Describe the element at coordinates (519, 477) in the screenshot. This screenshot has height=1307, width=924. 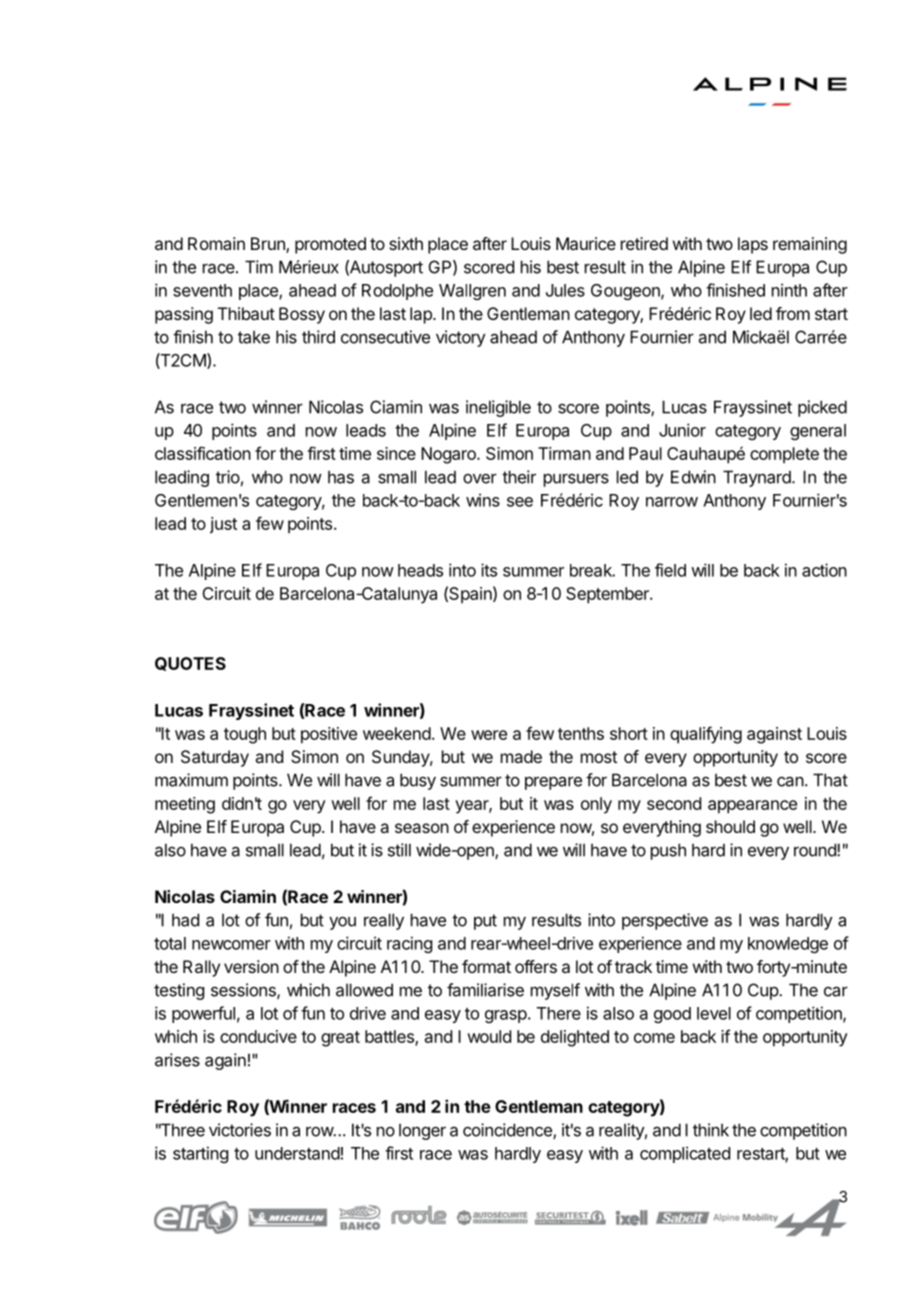
I see `their` at that location.
